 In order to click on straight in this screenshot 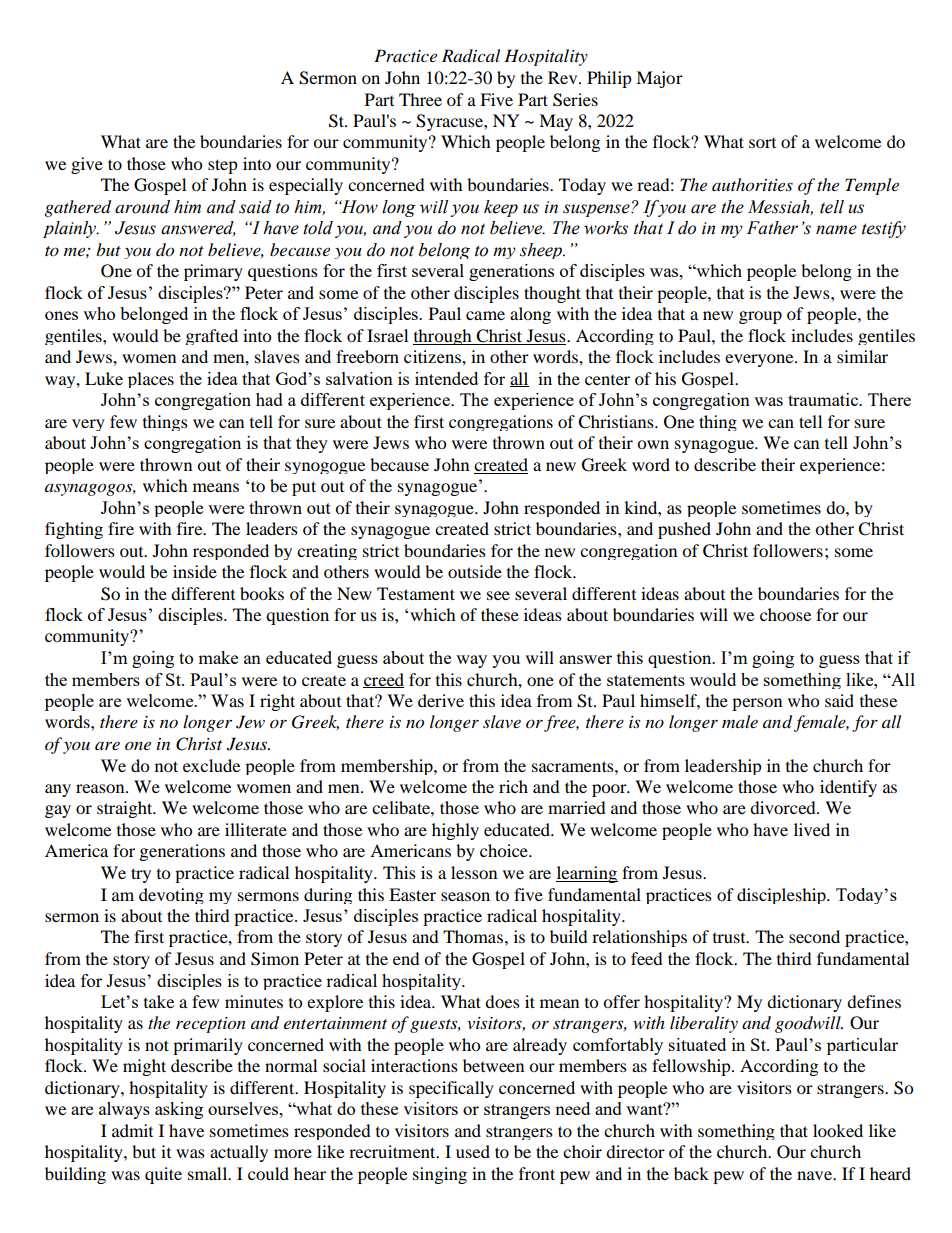, I will do `click(126, 809)`.
